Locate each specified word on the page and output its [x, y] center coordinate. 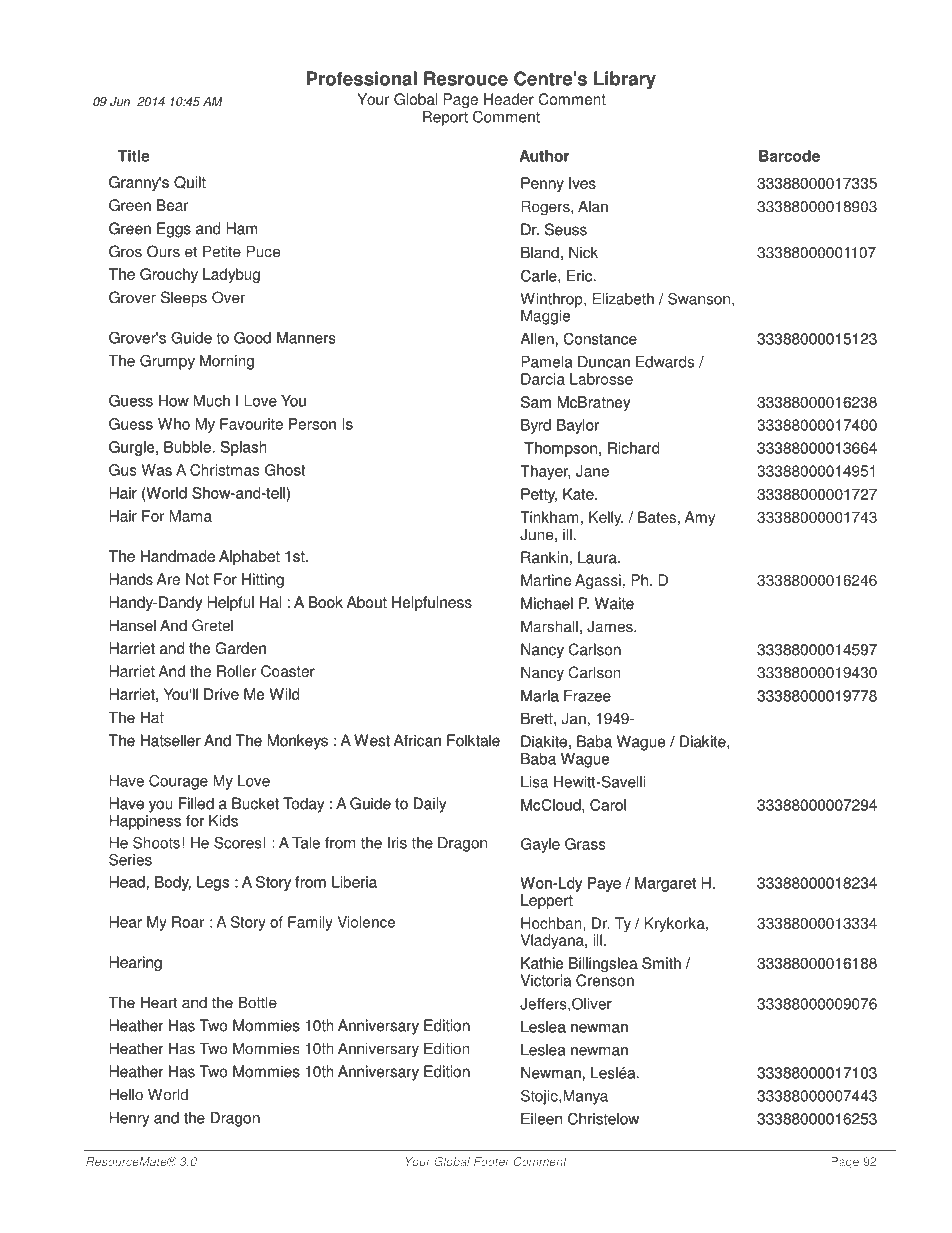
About [367, 602]
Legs [213, 883]
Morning [227, 362]
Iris [397, 843]
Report [445, 118]
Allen [537, 339]
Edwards [665, 362]
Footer [492, 1161]
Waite [614, 603]
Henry [129, 1119]
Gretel [212, 625]
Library [625, 80]
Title [134, 156]
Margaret [665, 884]
